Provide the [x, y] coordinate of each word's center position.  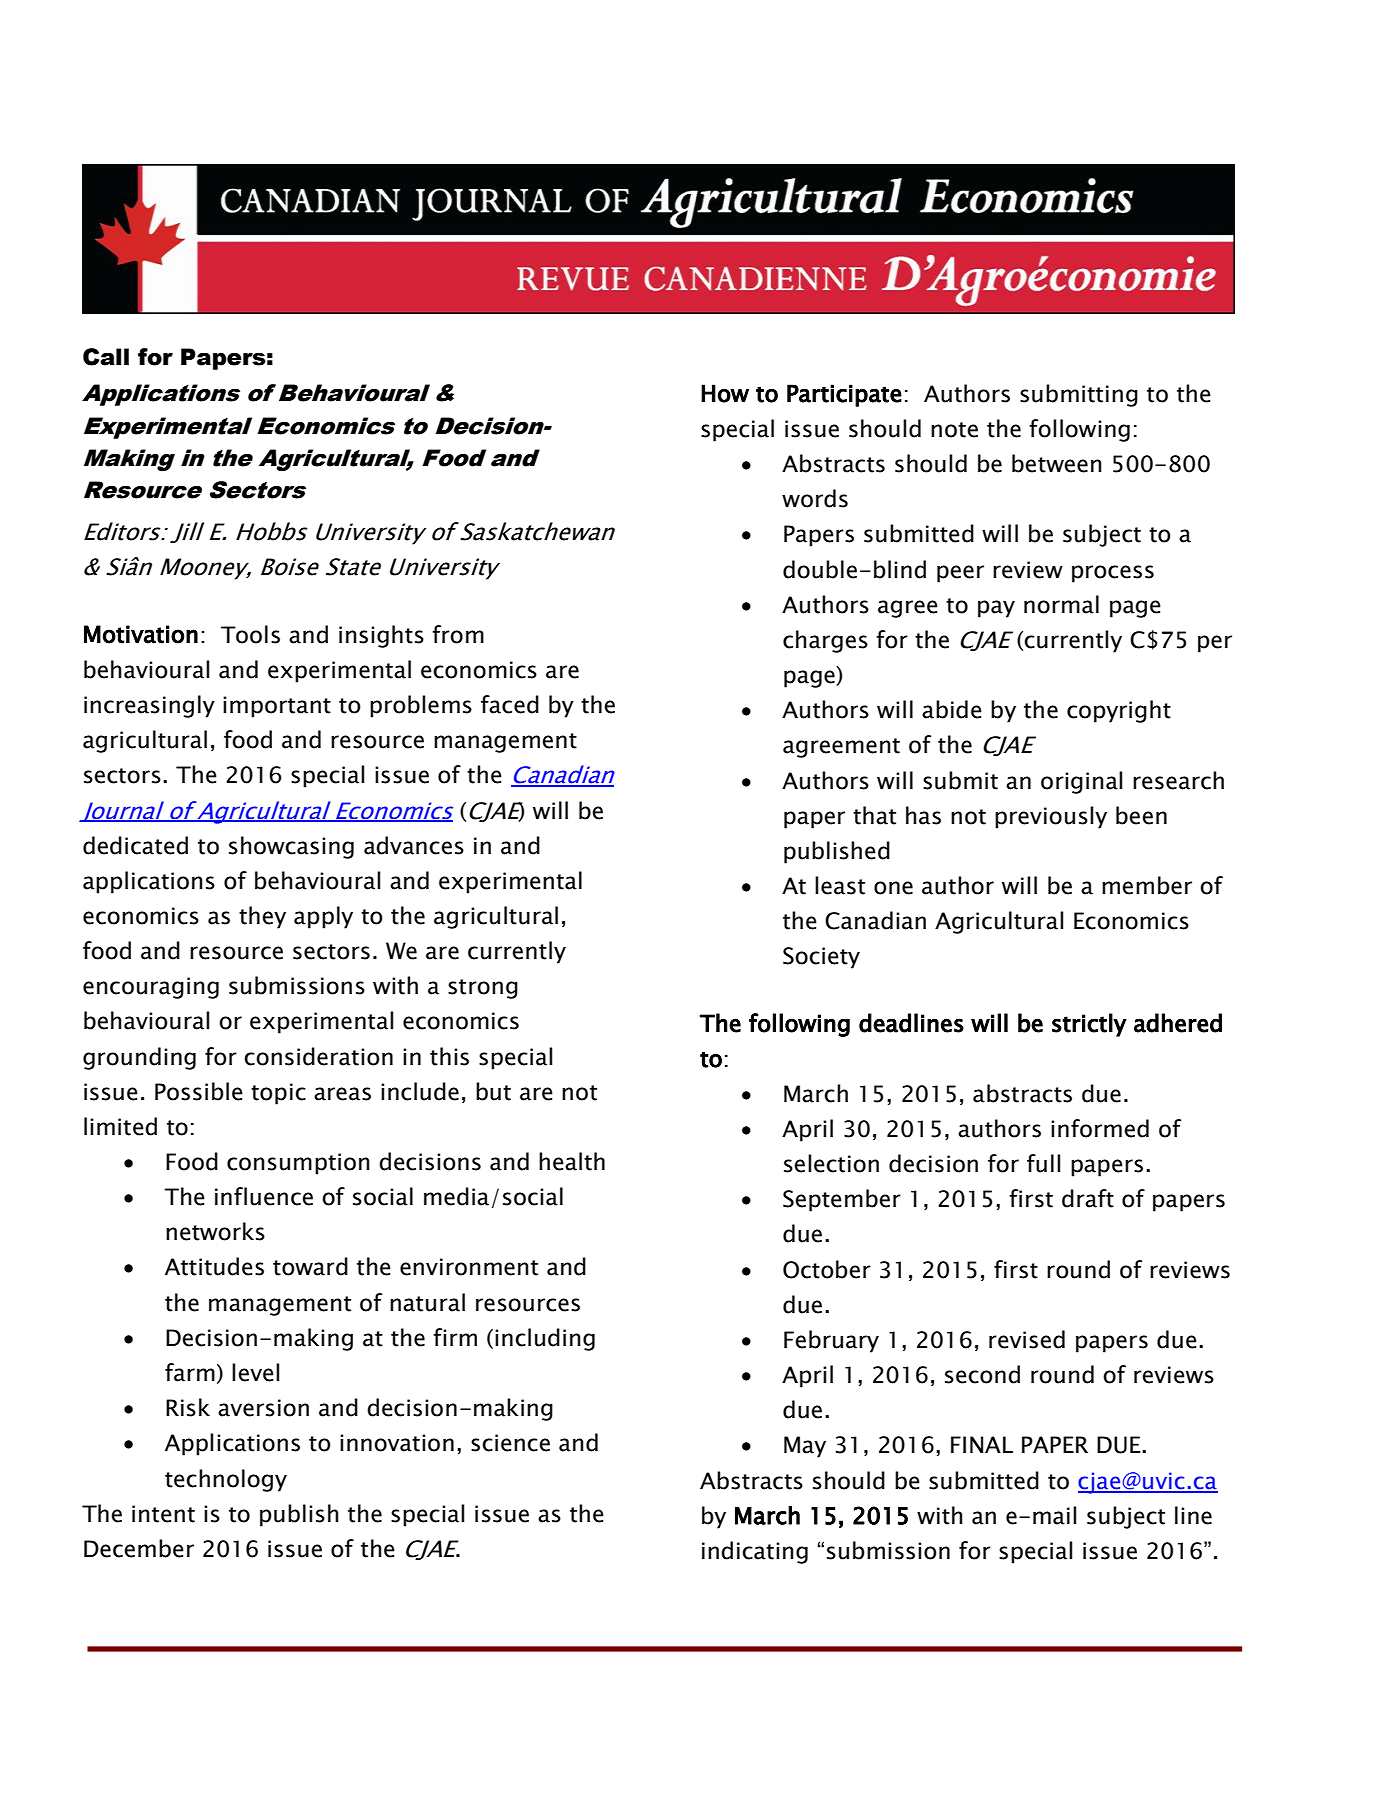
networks [215, 1231]
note [954, 430]
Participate [844, 395]
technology [226, 1480]
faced [510, 704]
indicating [755, 1552]
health [572, 1161]
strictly [1089, 1025]
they [262, 917]
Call [106, 357]
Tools [250, 634]
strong [483, 989]
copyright [1119, 711]
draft [1088, 1198]
